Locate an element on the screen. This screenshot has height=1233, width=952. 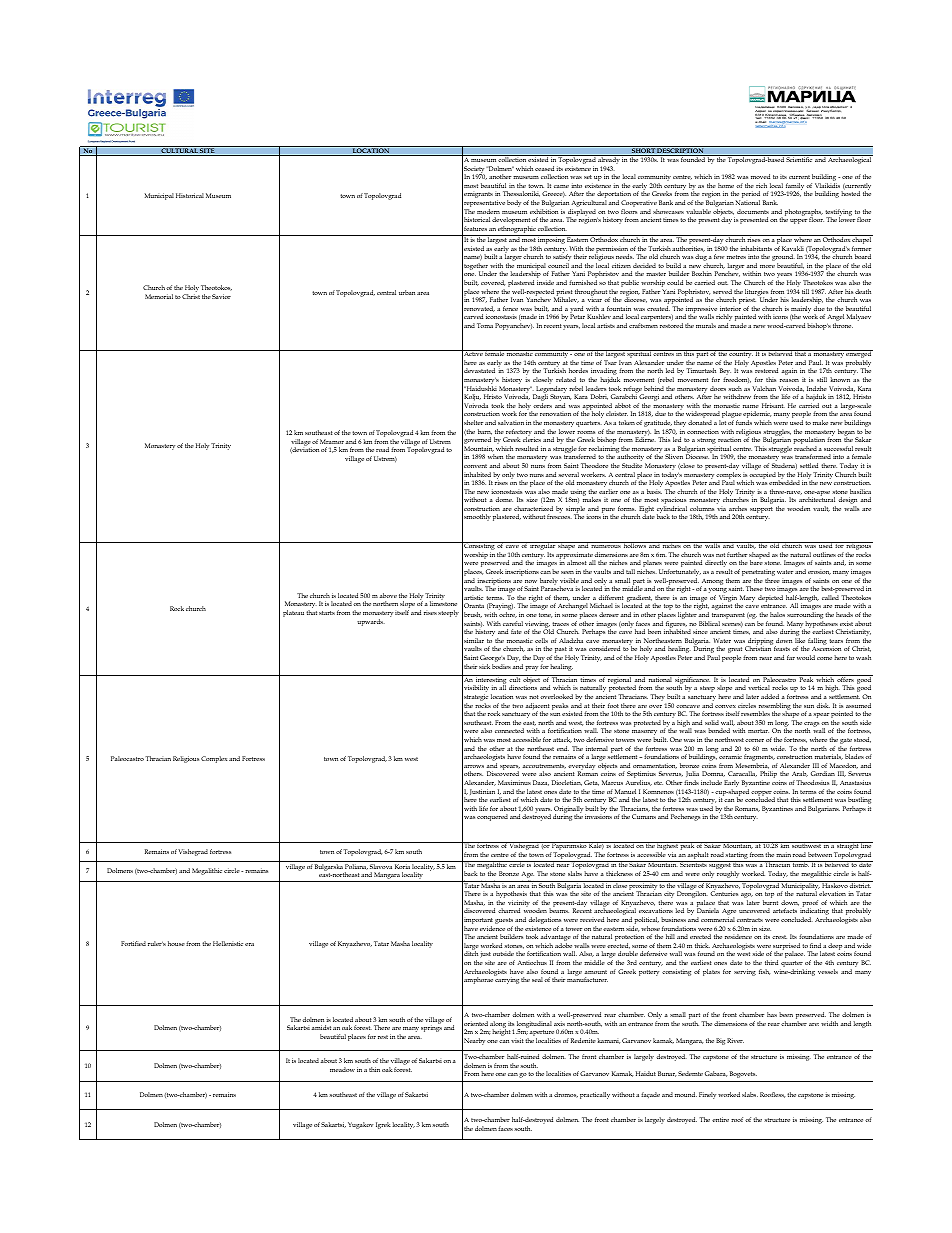
like is located at coordinates (800, 640).
